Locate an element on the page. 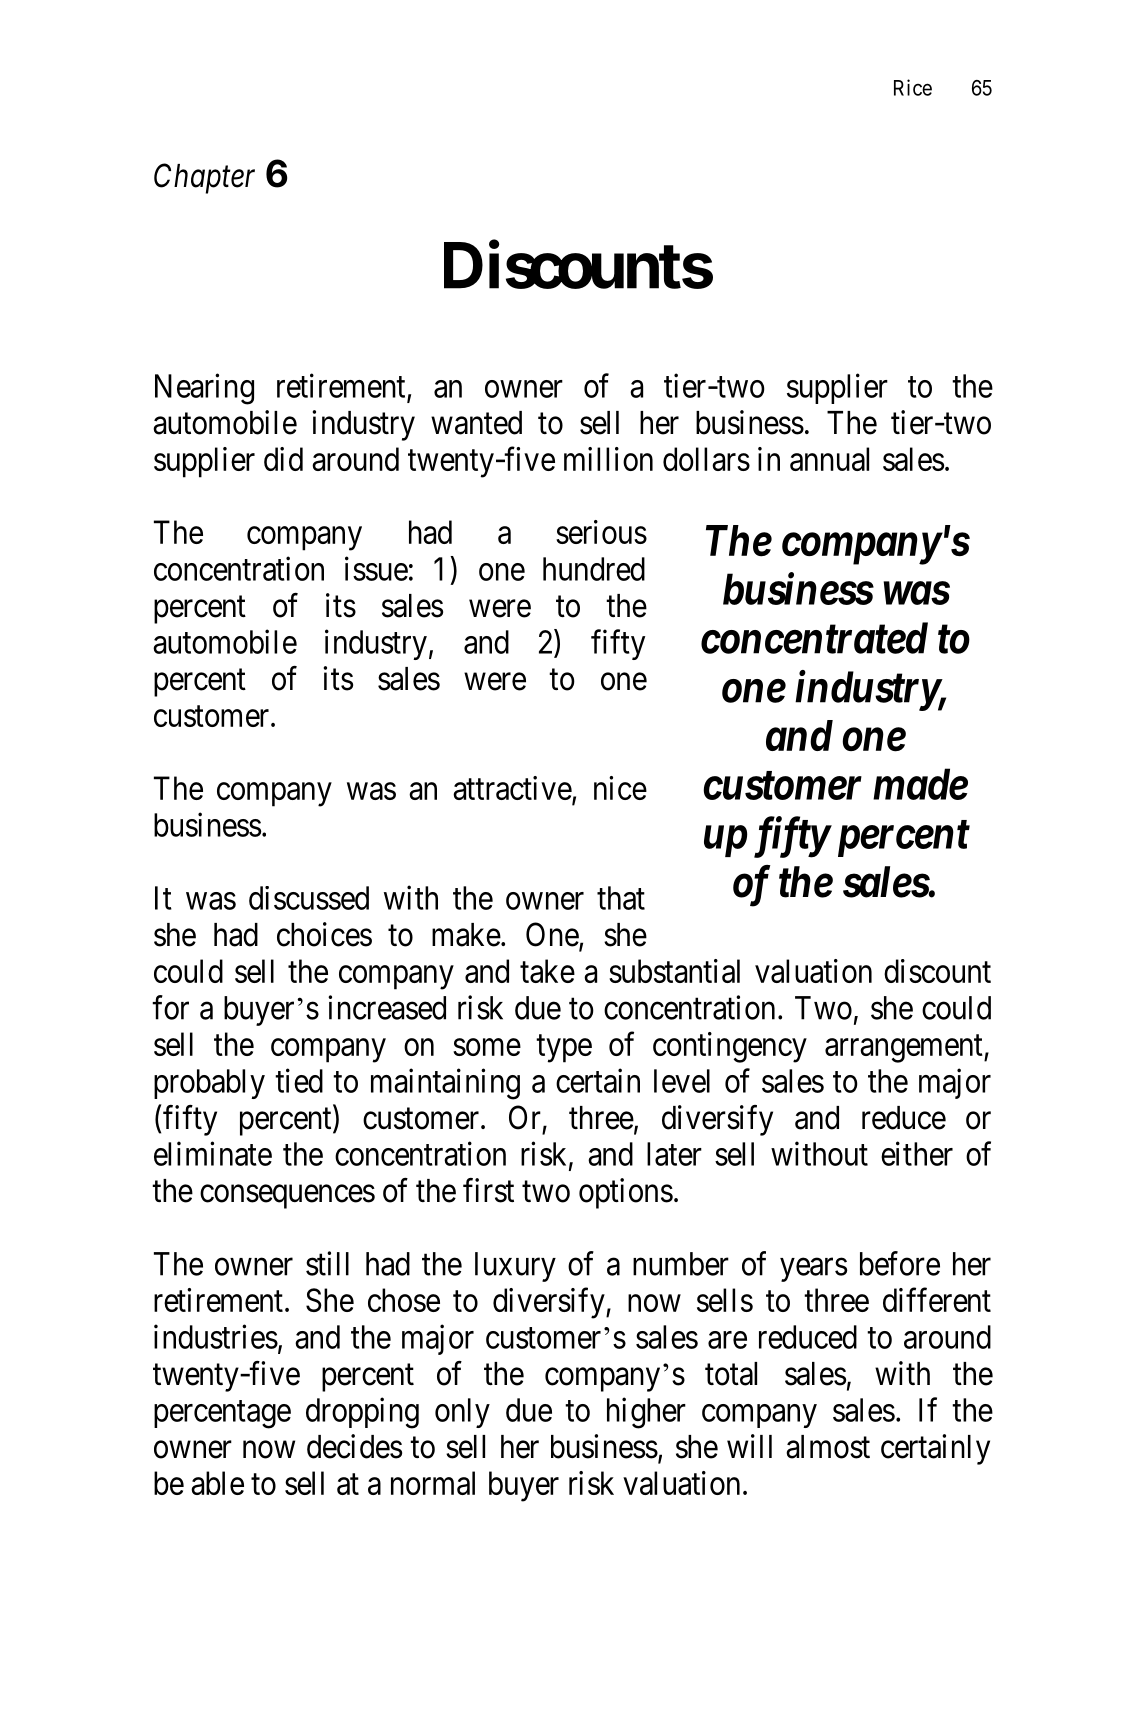  dropping is located at coordinates (362, 1413).
